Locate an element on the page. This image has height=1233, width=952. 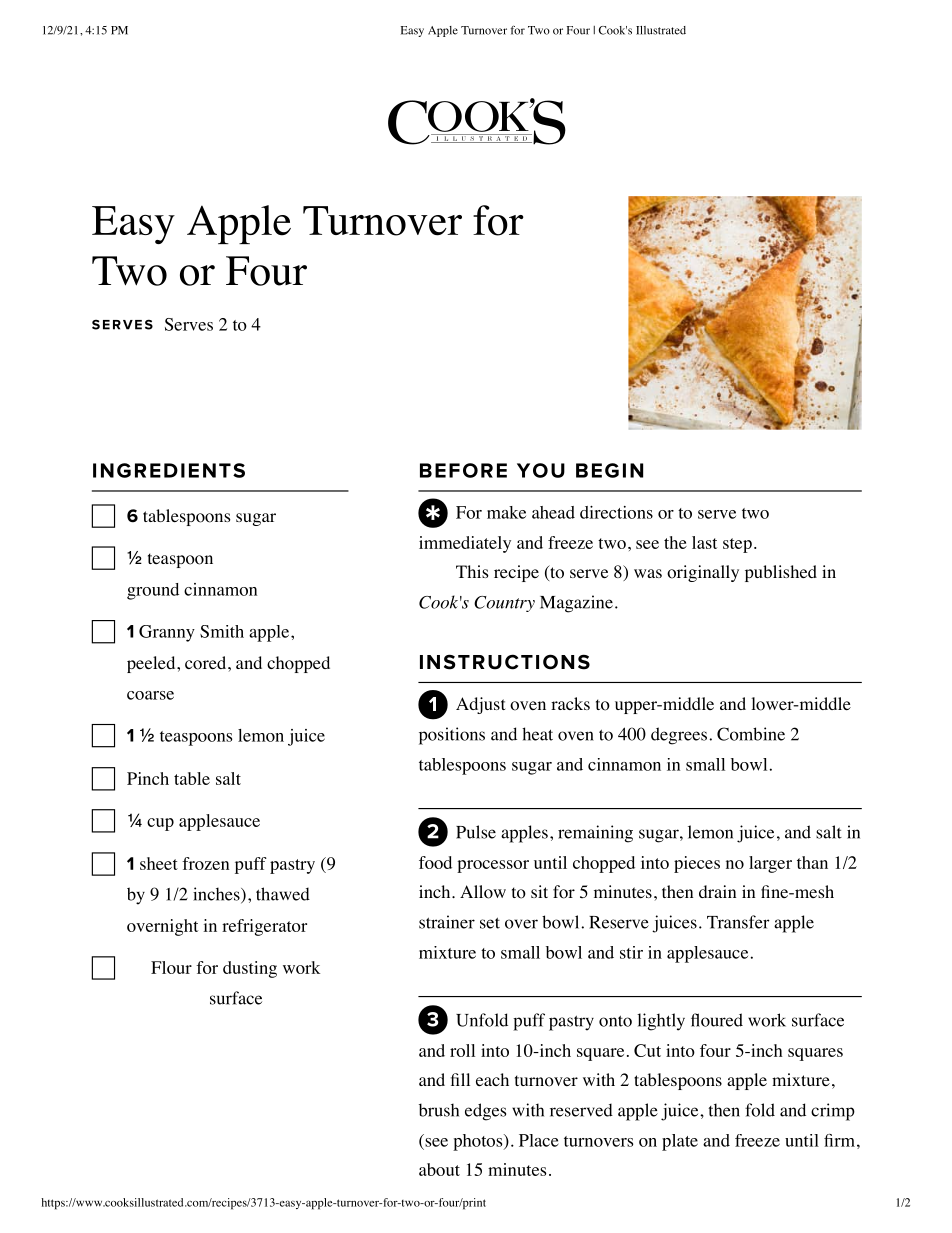
step is located at coordinates (737, 545).
